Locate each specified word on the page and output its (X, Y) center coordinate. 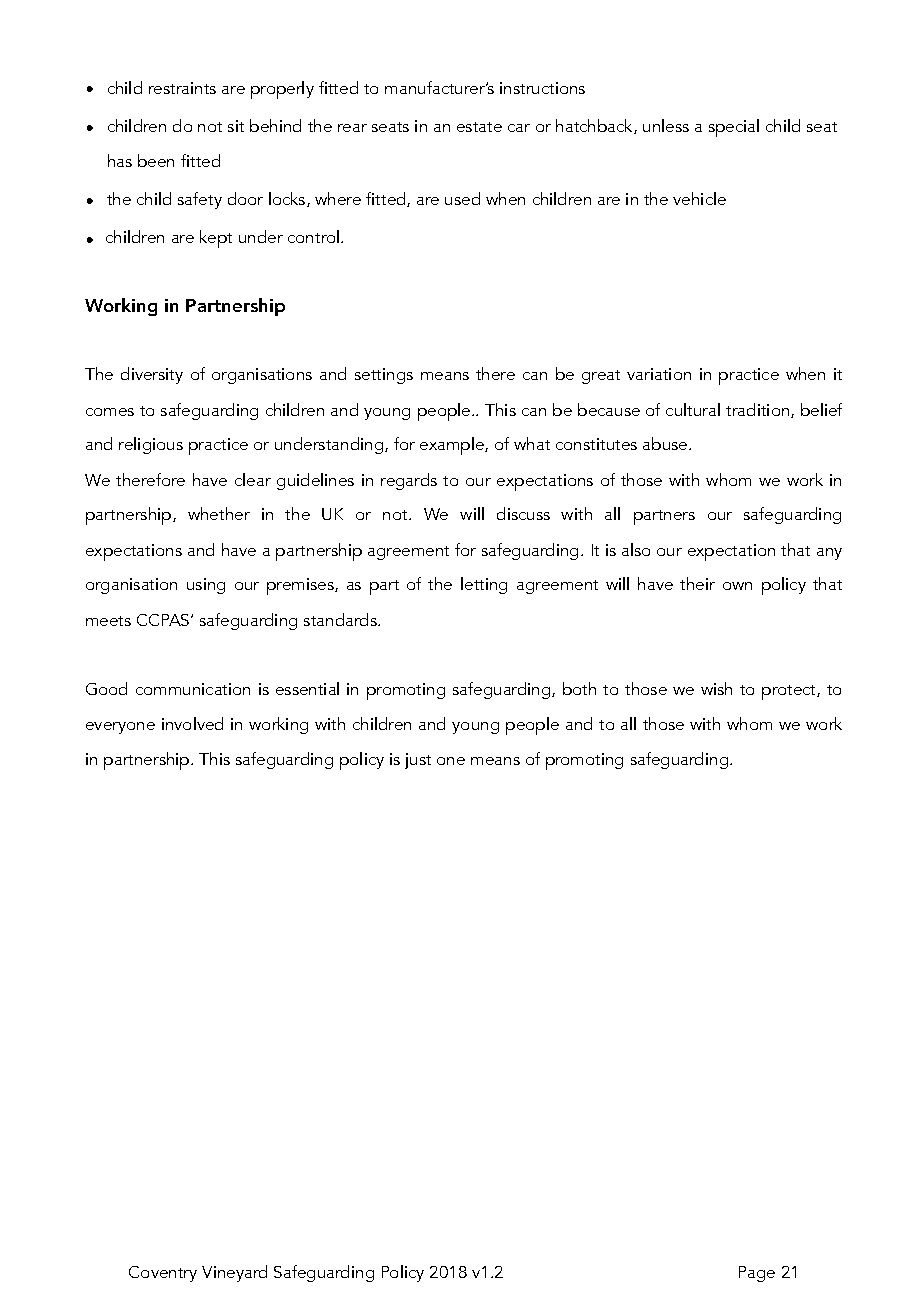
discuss (523, 513)
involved (192, 723)
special (734, 128)
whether (219, 513)
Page (757, 1274)
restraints (182, 88)
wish (716, 688)
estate (479, 127)
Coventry (163, 1274)
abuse (666, 443)
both (579, 688)
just (418, 761)
